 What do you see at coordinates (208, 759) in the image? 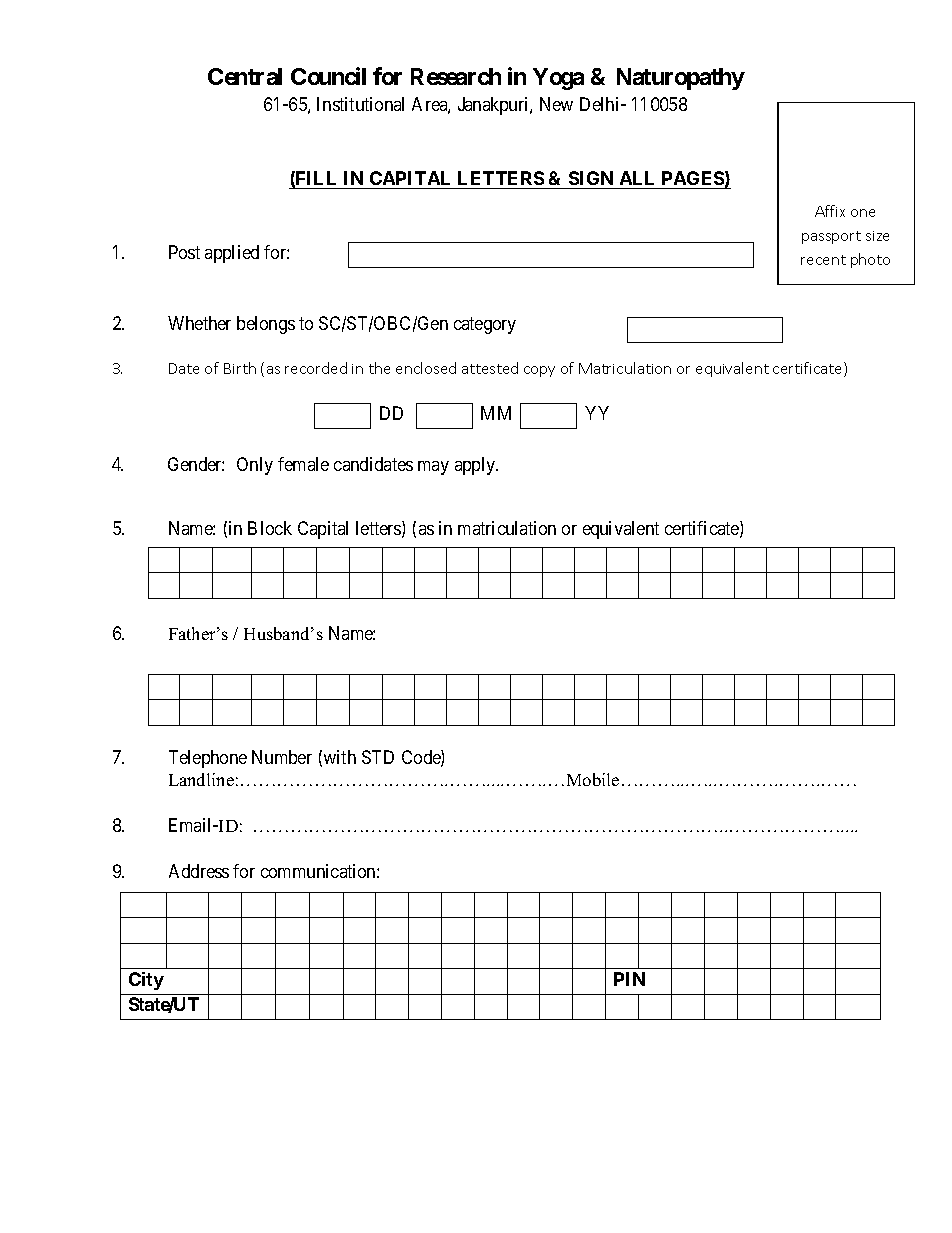
I see `Telephone` at bounding box center [208, 759].
